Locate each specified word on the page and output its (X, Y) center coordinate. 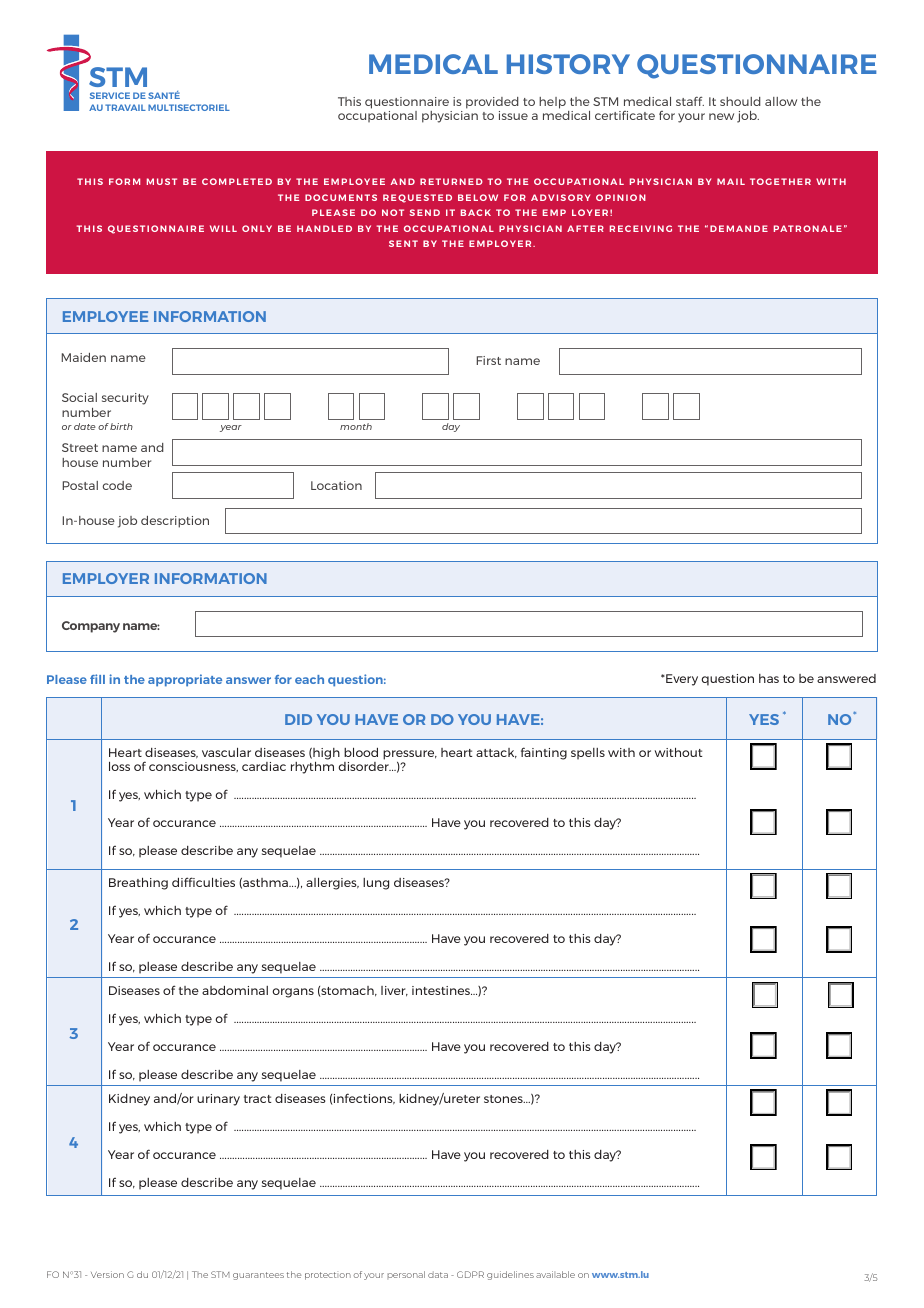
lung (376, 884)
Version (107, 1274)
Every (681, 680)
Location (336, 485)
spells (588, 754)
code (117, 485)
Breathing (138, 883)
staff (690, 101)
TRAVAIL (125, 107)
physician (450, 117)
